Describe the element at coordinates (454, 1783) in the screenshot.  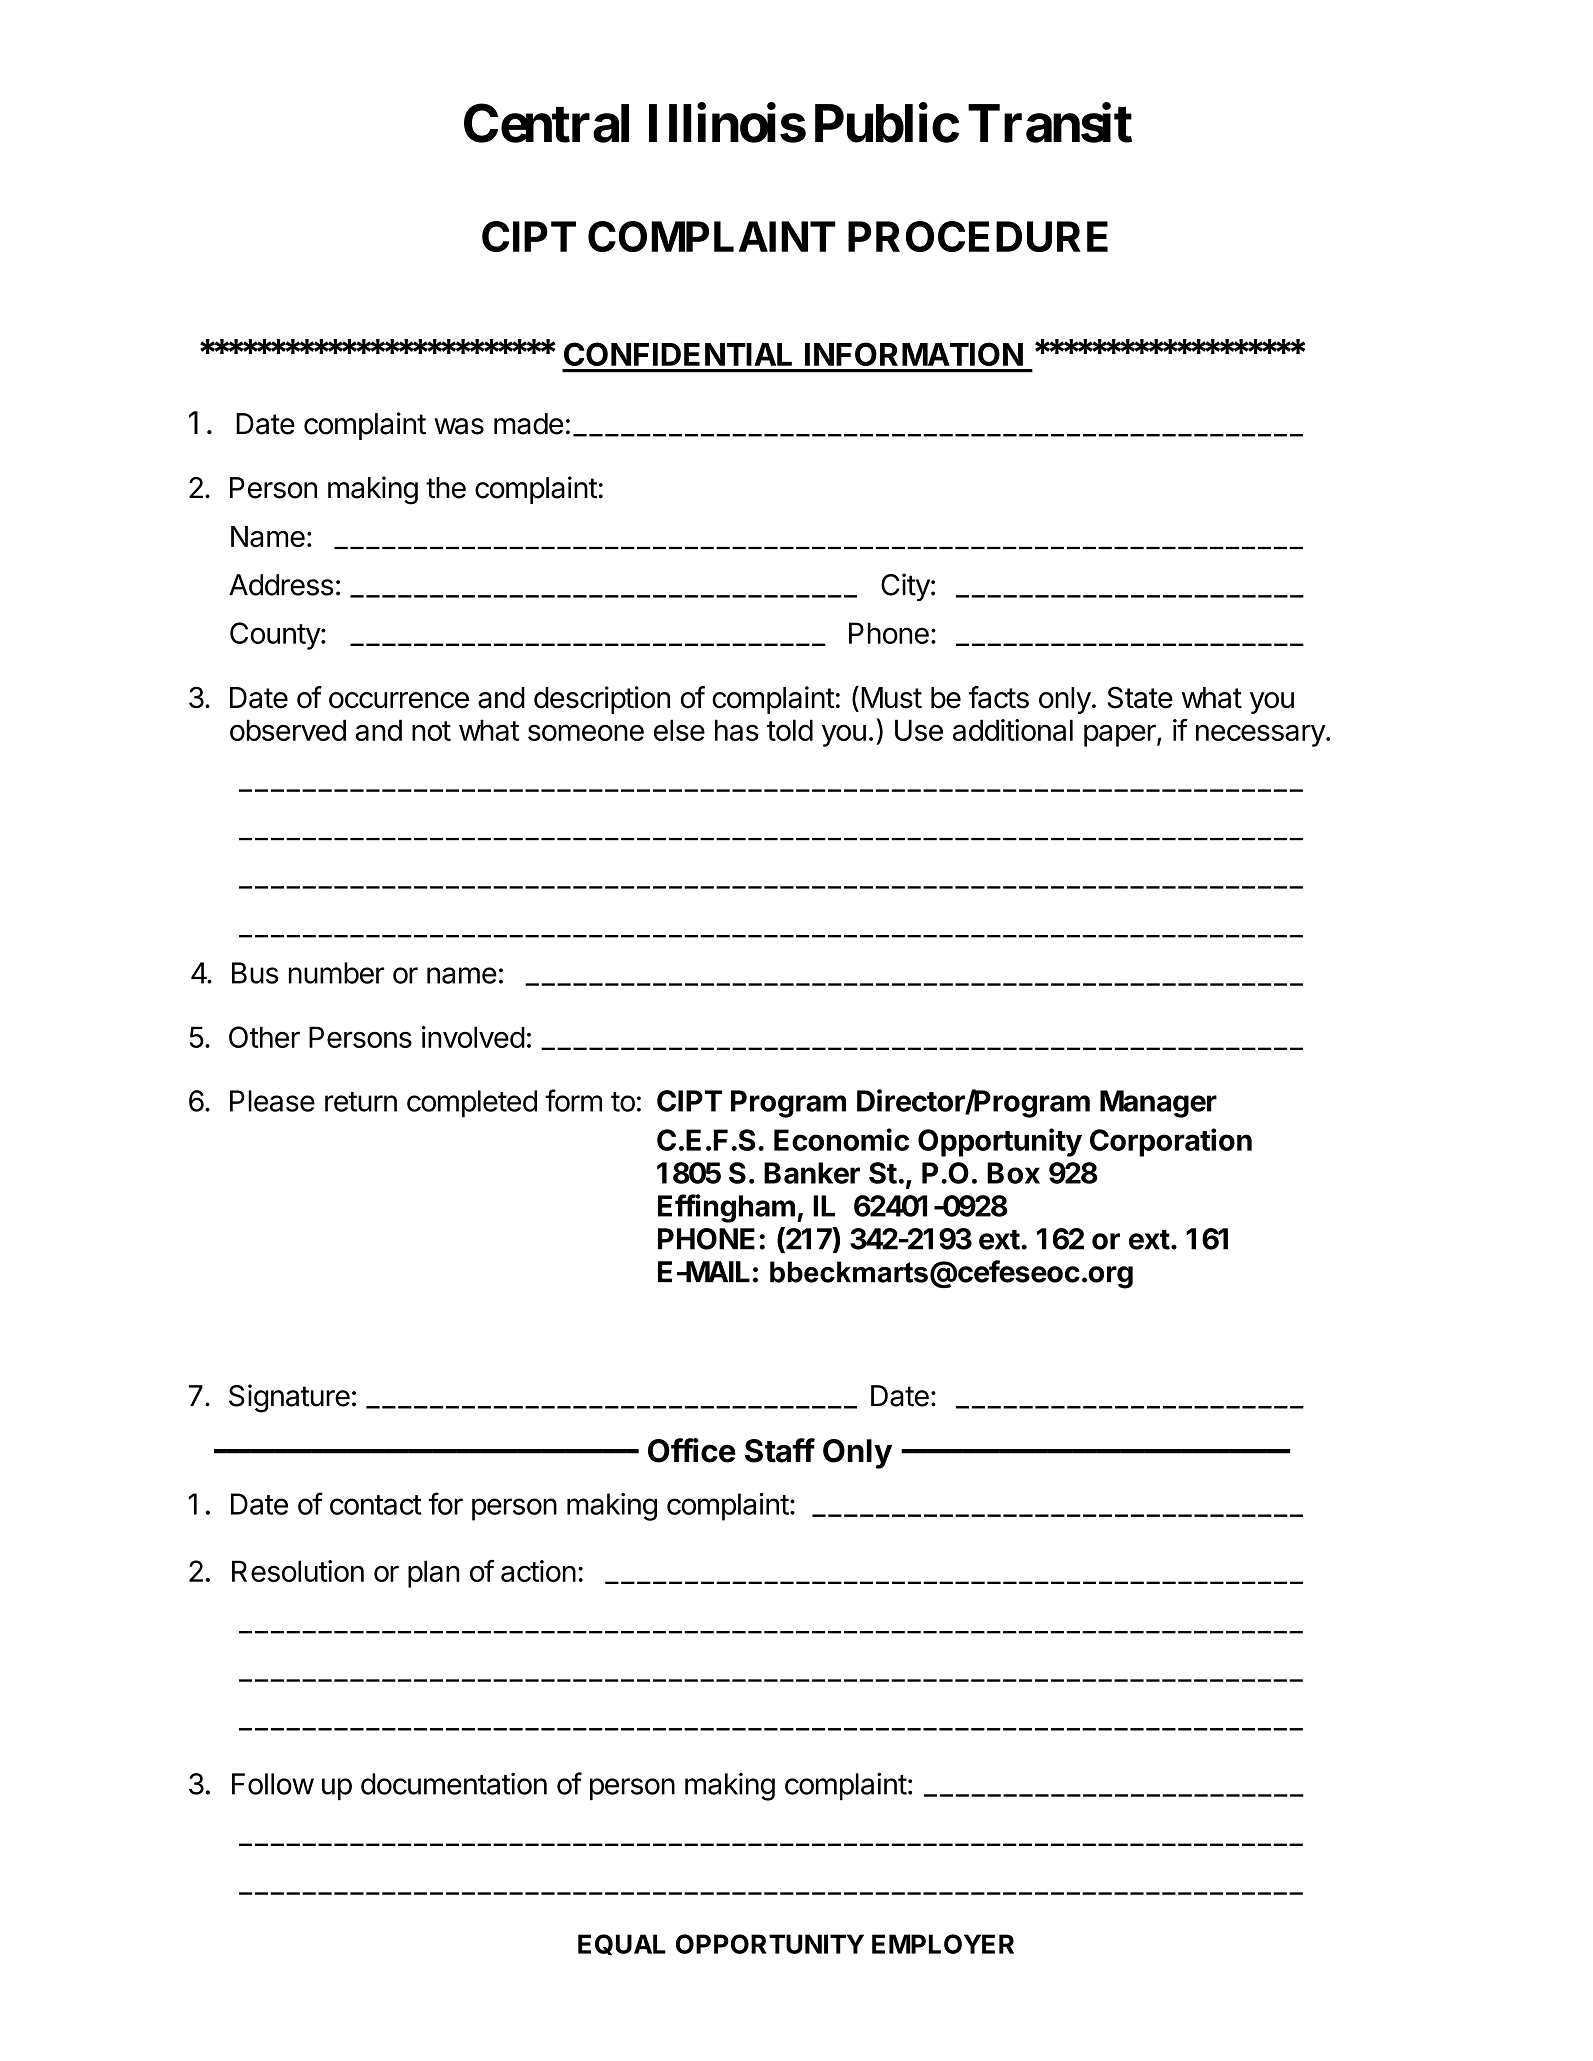
I see `documentation` at that location.
